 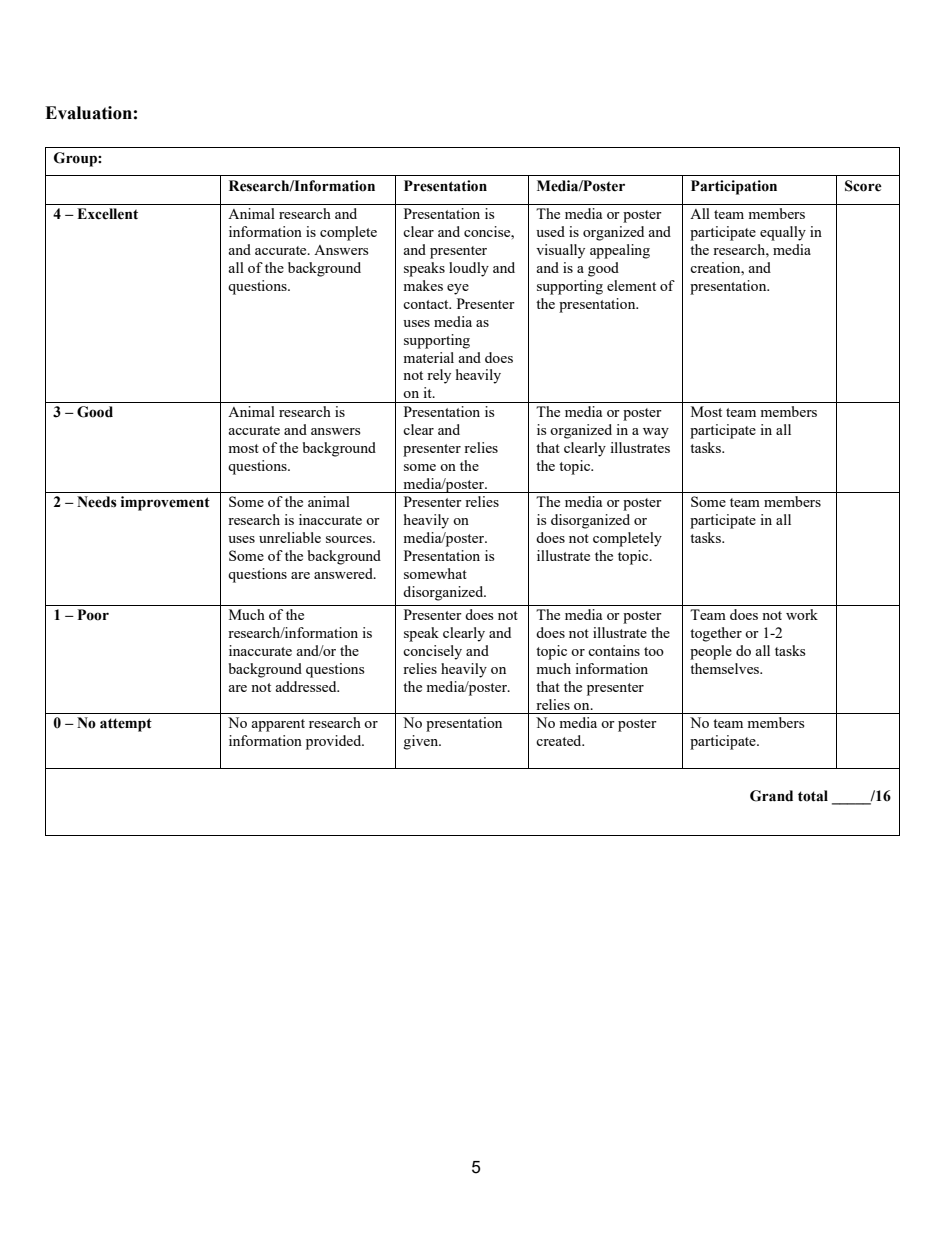 I want to click on improvement, so click(x=165, y=503).
